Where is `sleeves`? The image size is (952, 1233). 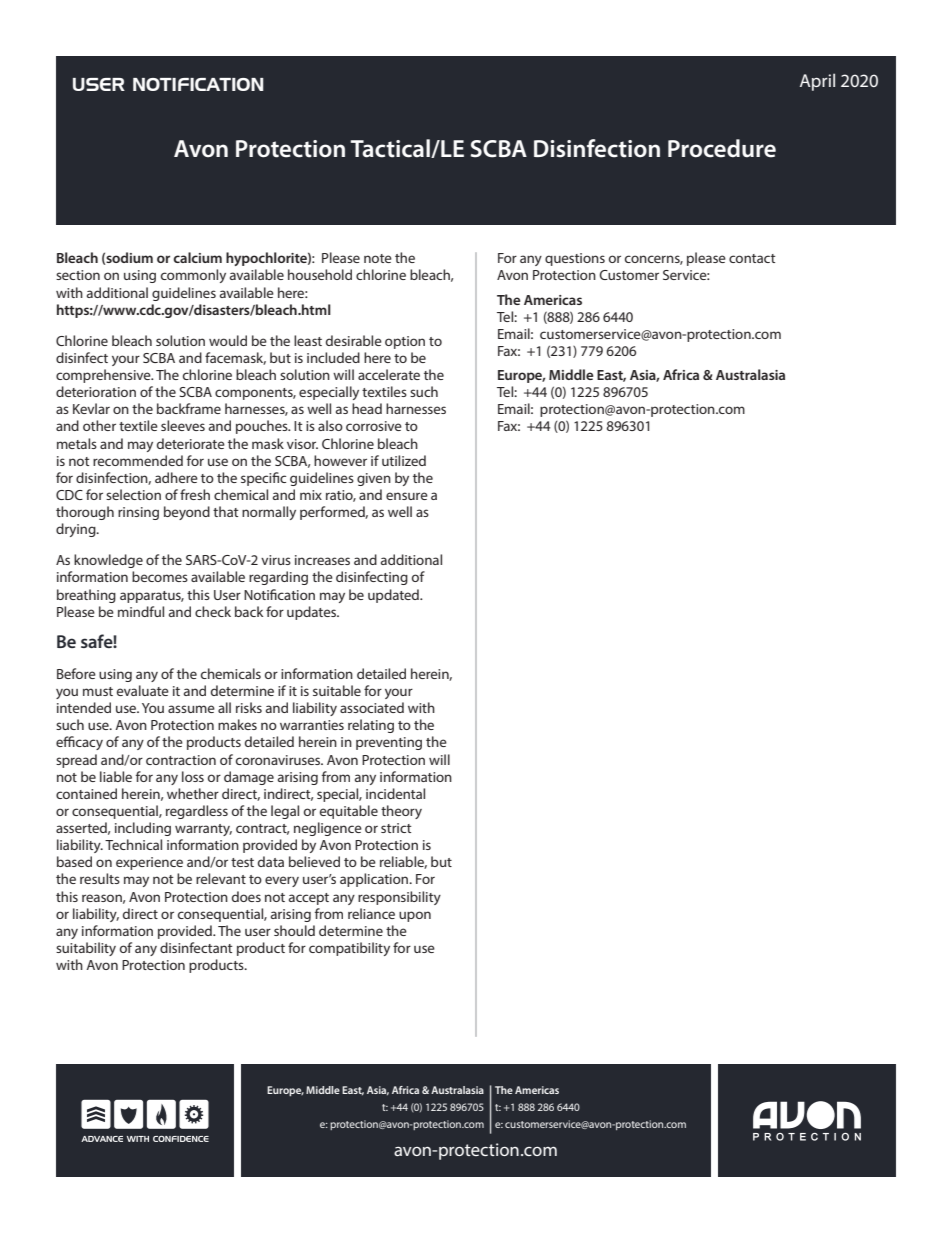
sleeves is located at coordinates (183, 425).
